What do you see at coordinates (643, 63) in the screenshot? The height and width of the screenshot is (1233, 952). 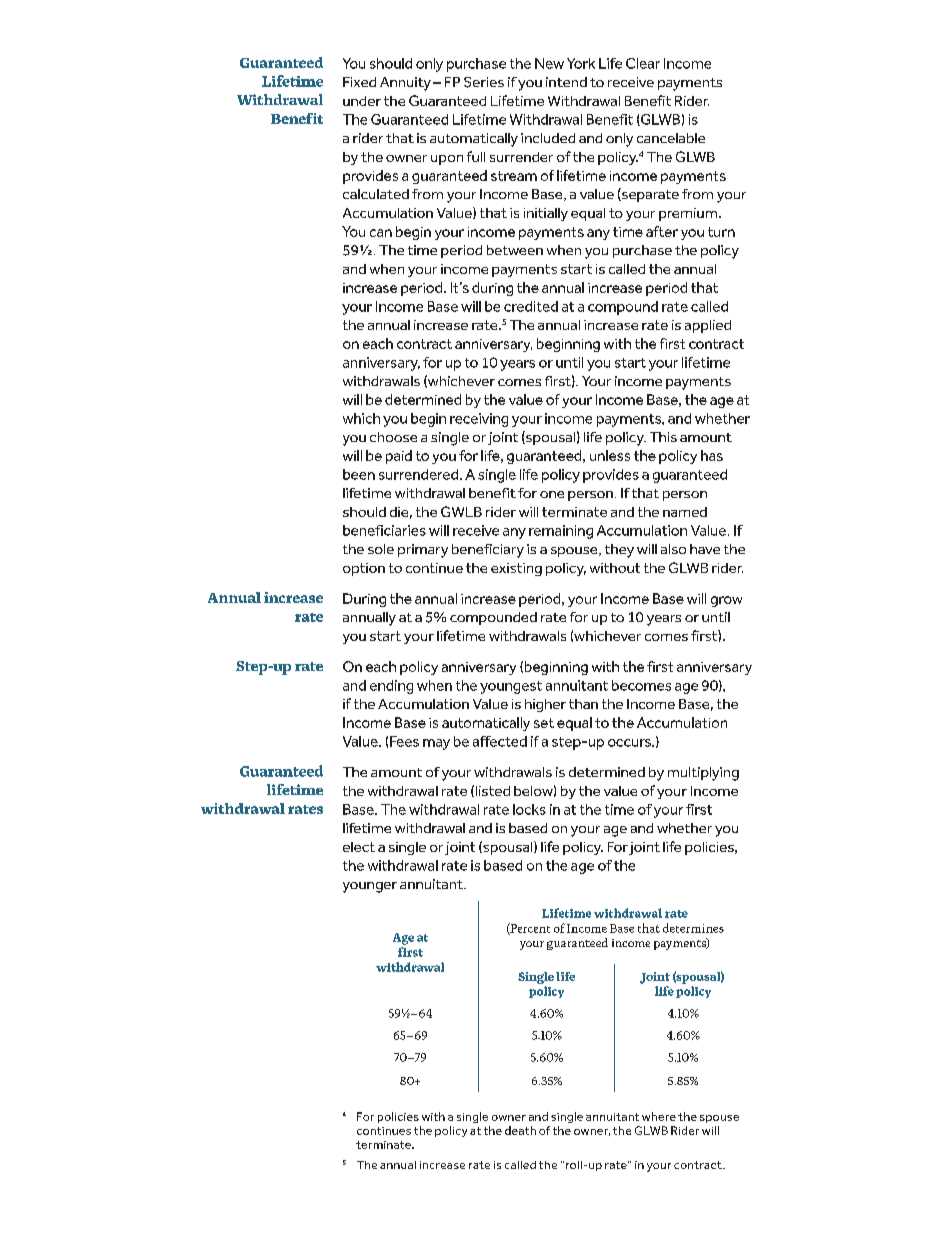 I see `Clear` at bounding box center [643, 63].
